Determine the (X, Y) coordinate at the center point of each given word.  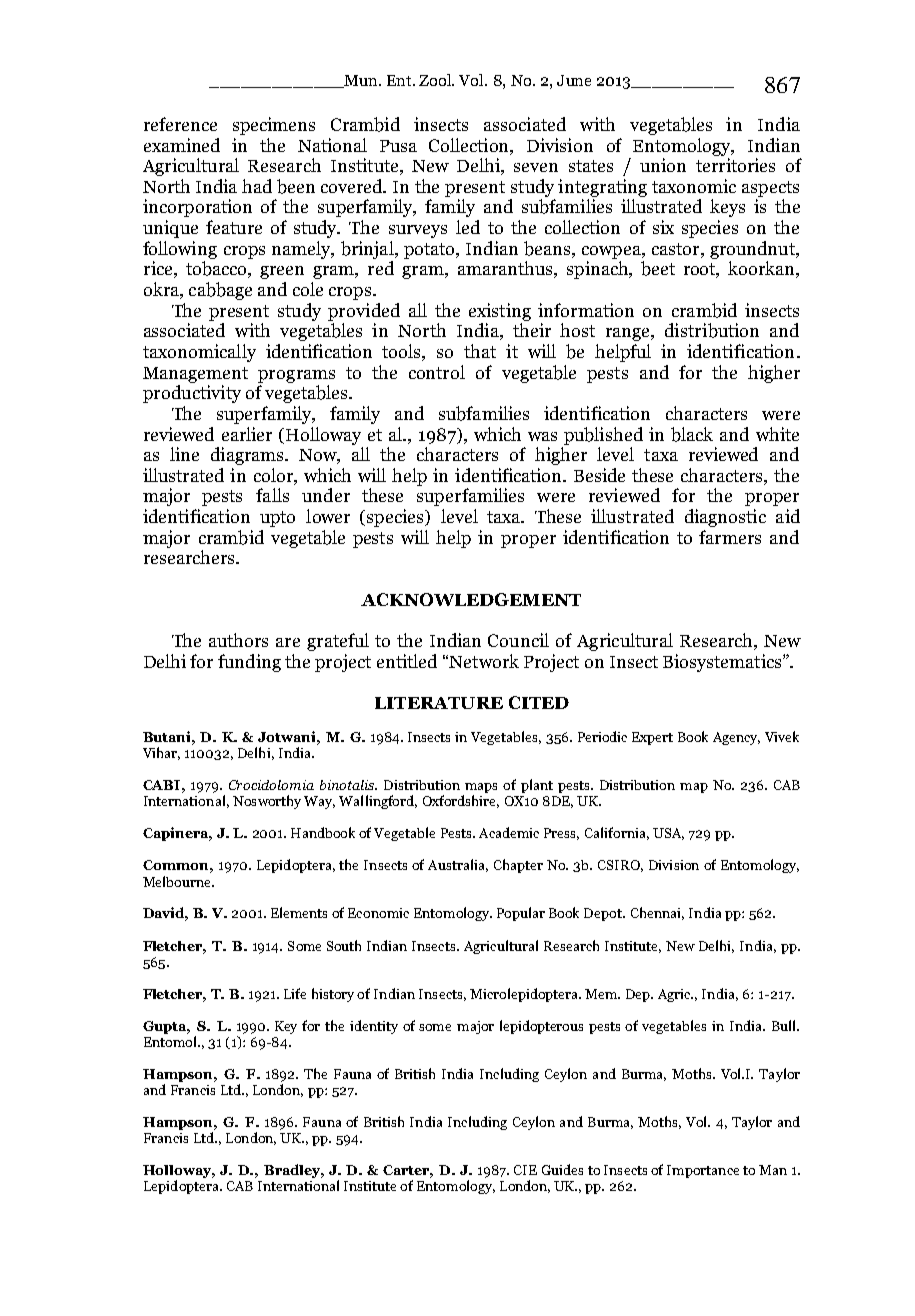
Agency (736, 738)
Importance (703, 1171)
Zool (436, 80)
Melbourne (178, 881)
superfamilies (470, 497)
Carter (408, 1171)
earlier (247, 434)
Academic (509, 832)
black (692, 434)
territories (735, 165)
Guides (562, 1169)
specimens (274, 126)
